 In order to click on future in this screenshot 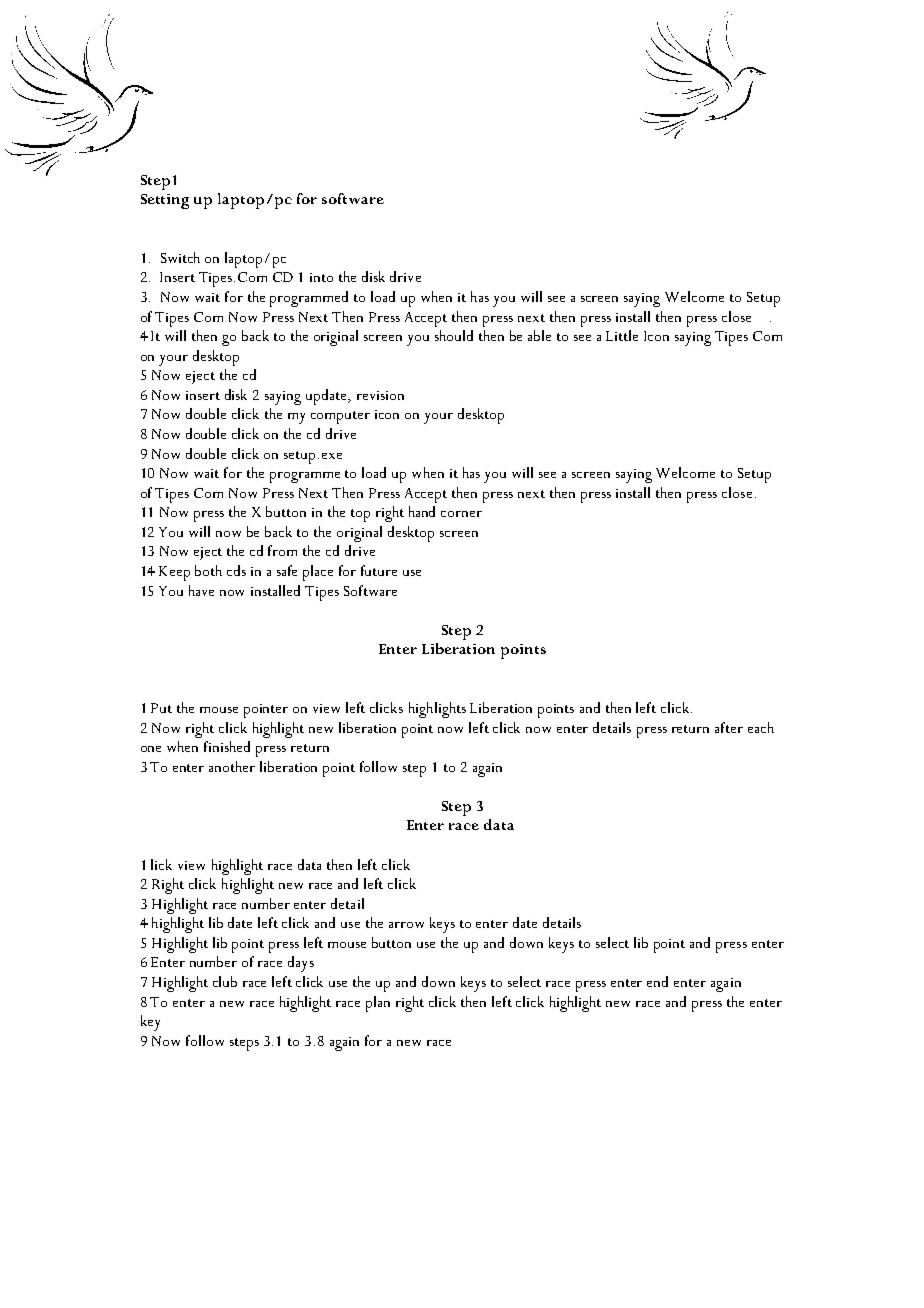, I will do `click(379, 570)`.
